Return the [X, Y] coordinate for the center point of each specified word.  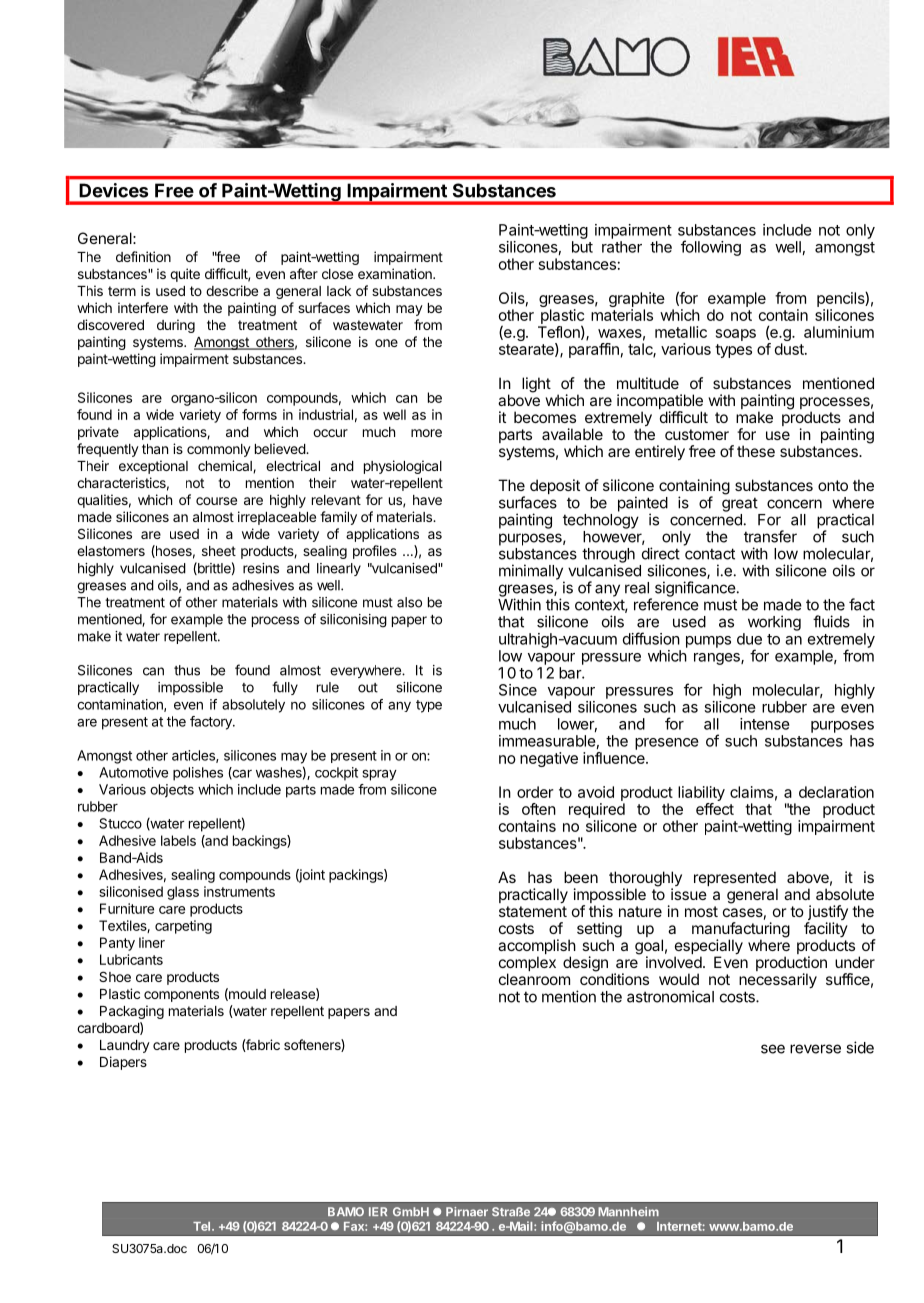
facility [826, 931]
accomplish [537, 948]
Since [518, 690]
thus [187, 670]
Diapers [123, 1063]
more [426, 433]
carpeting [183, 927]
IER [378, 1211]
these [756, 451]
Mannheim [628, 1212]
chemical [226, 466]
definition [143, 256]
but [582, 247]
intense [765, 724]
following [711, 248]
